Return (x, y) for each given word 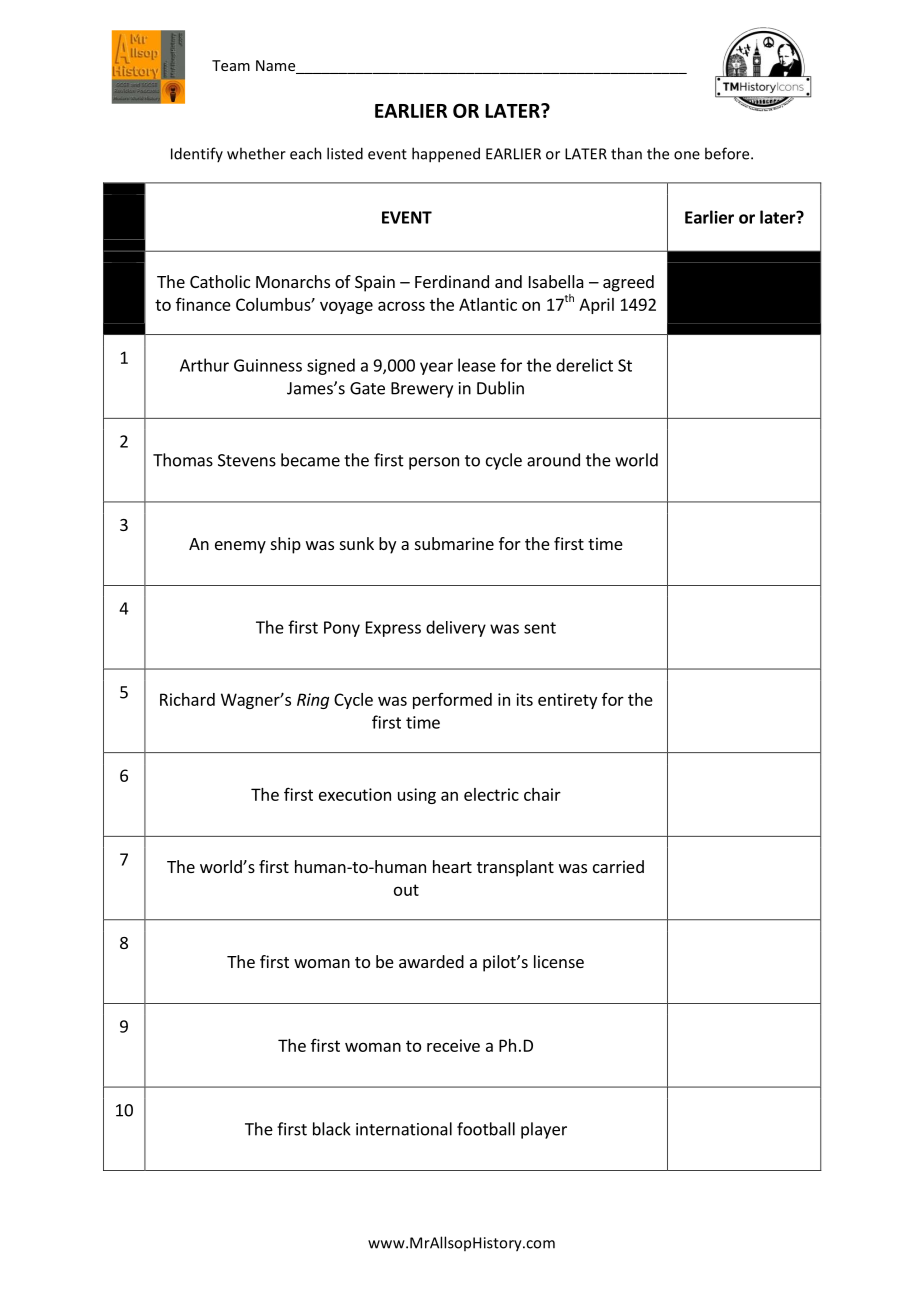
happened (446, 155)
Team (231, 65)
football (486, 1129)
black (332, 1129)
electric (491, 794)
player (544, 1130)
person (434, 463)
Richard (187, 699)
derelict (584, 365)
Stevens (247, 460)
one (687, 155)
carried (618, 866)
